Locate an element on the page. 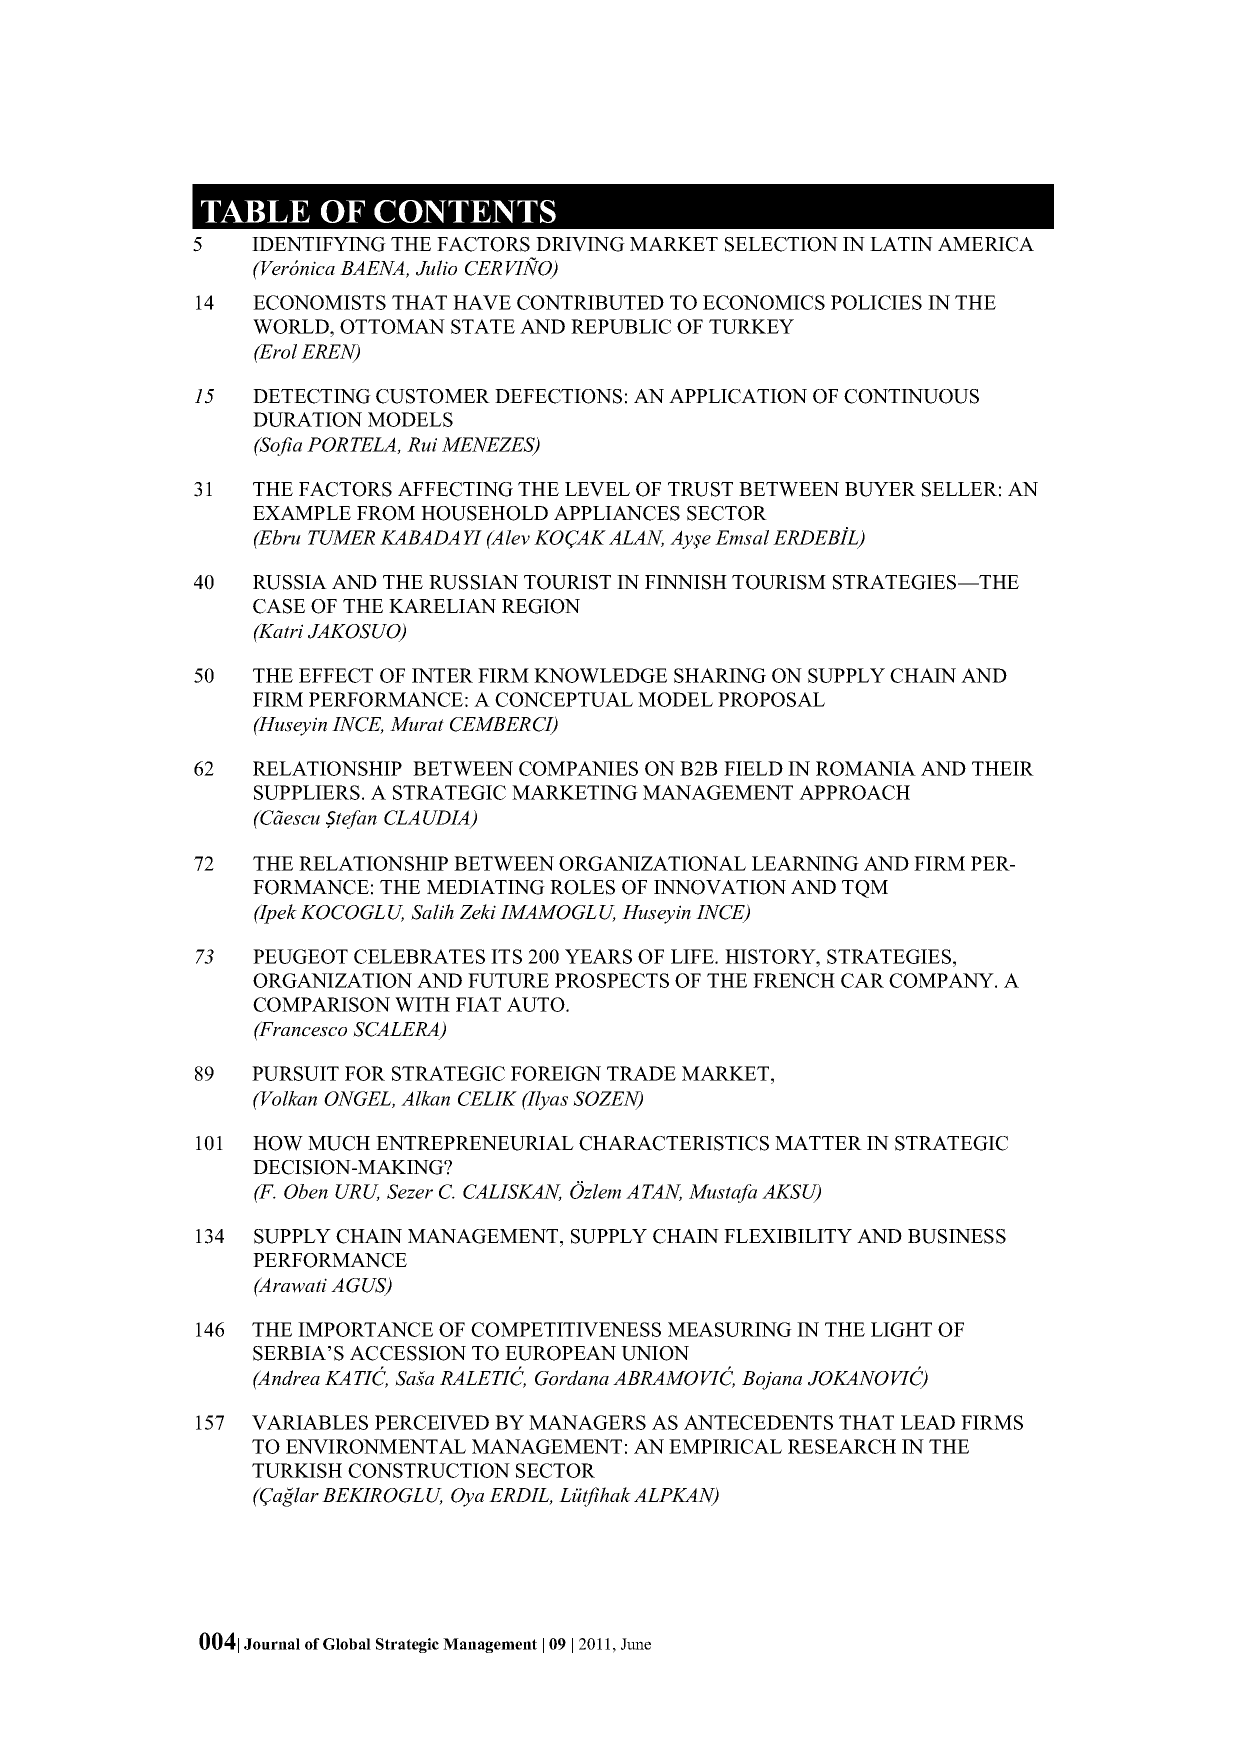  LATIN is located at coordinates (901, 244).
